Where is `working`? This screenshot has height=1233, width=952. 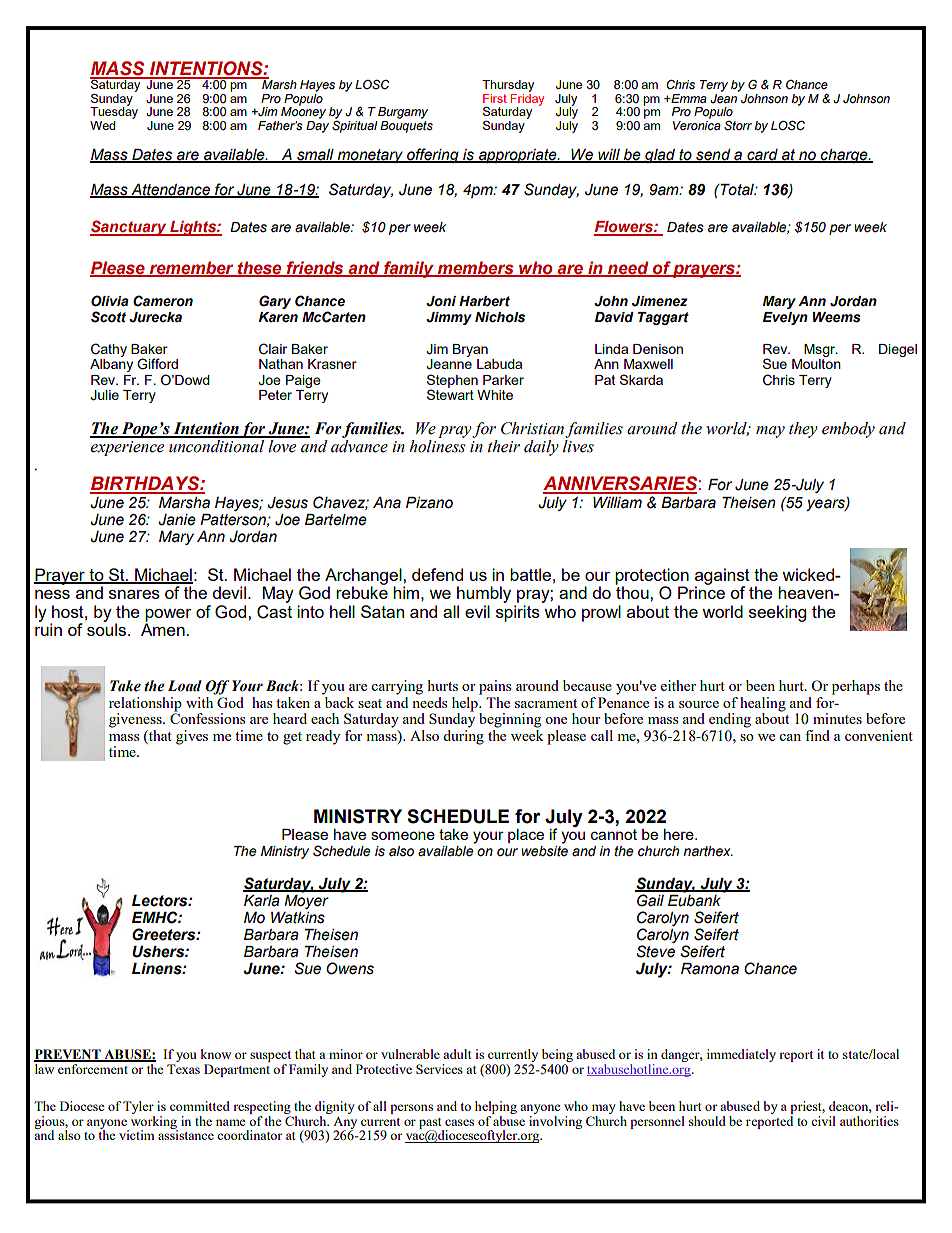
working is located at coordinates (153, 1122).
